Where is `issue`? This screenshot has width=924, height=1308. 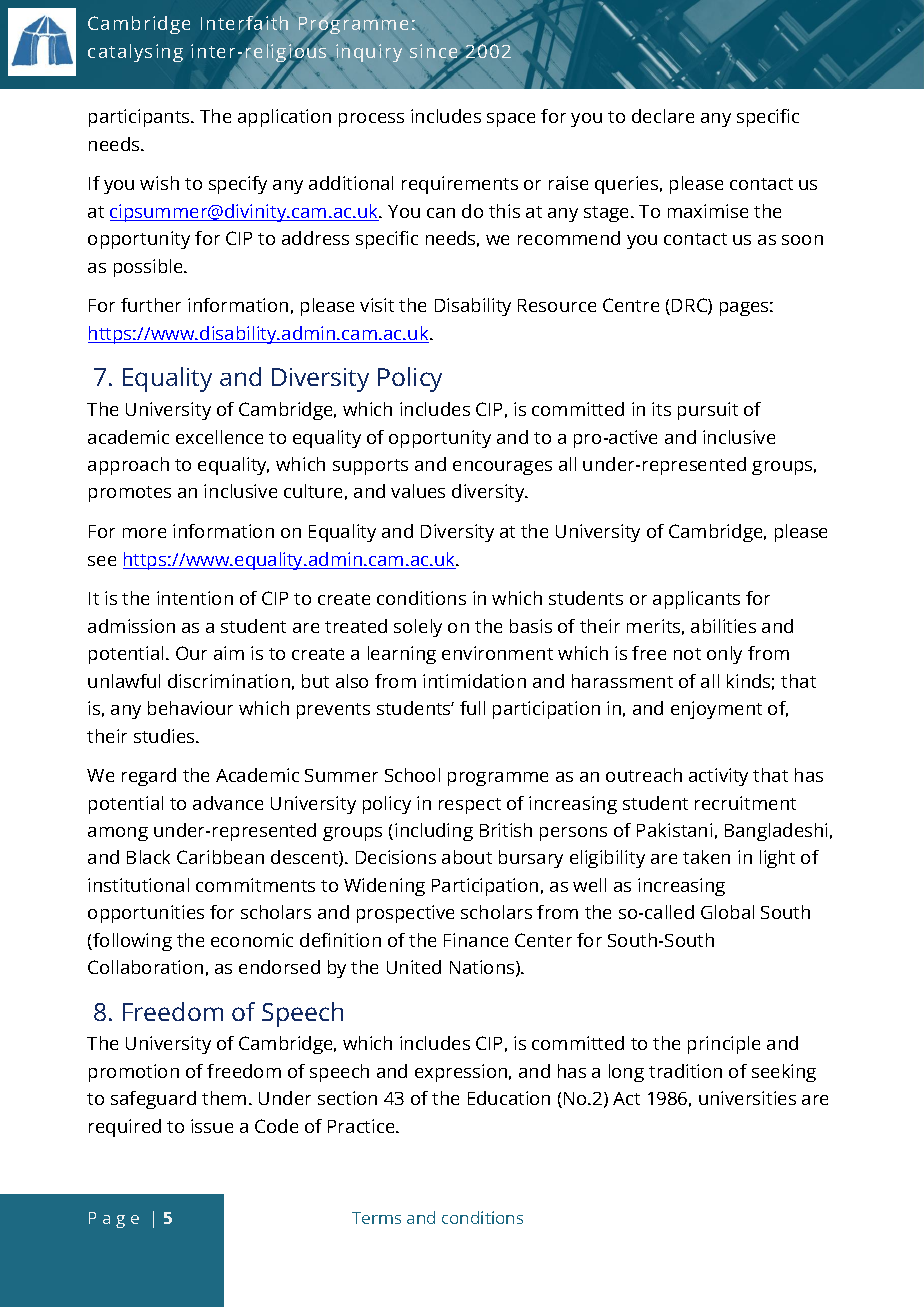 issue is located at coordinates (212, 1126).
